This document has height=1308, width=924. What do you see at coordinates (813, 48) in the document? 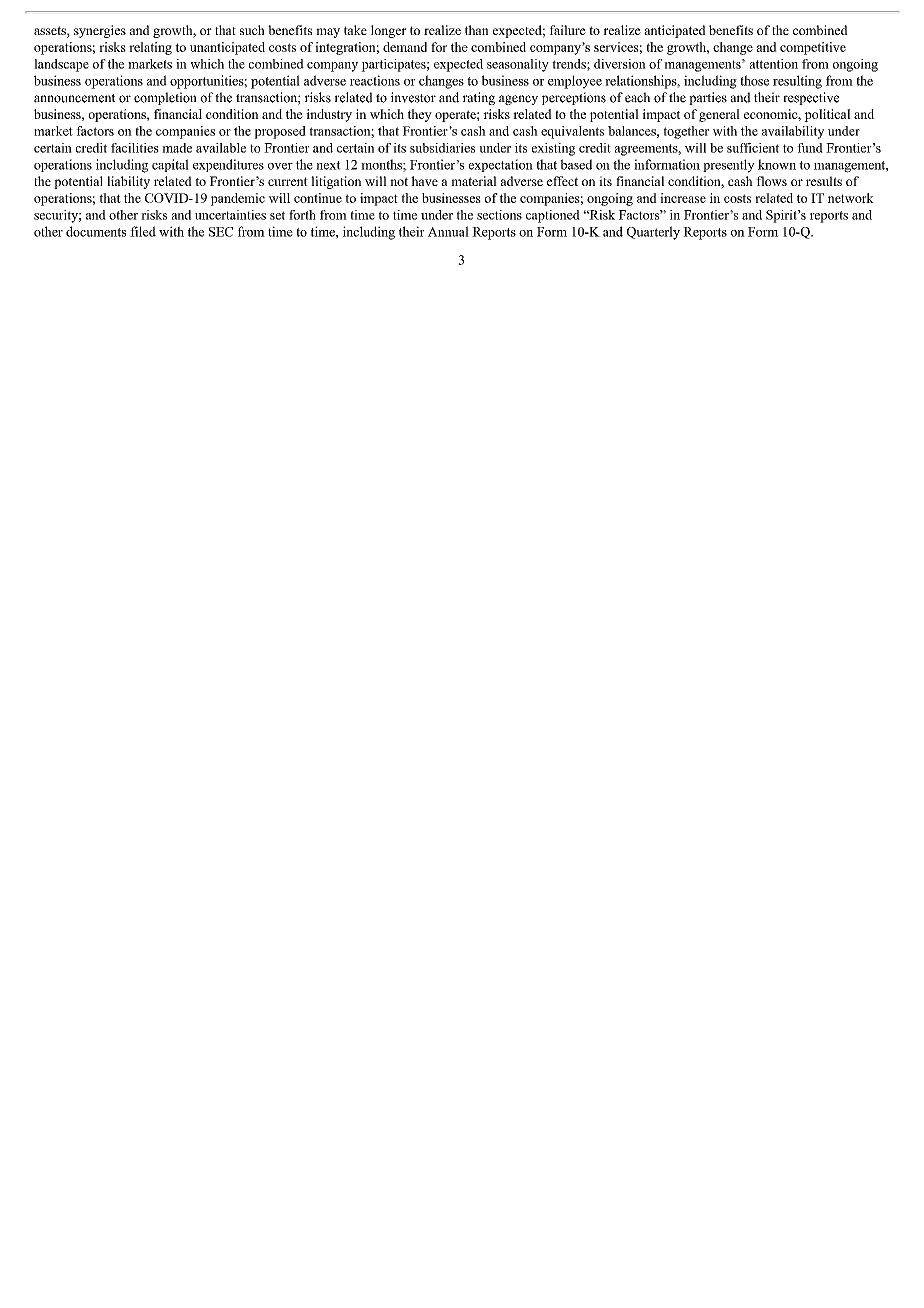
I see `competitive` at bounding box center [813, 48].
